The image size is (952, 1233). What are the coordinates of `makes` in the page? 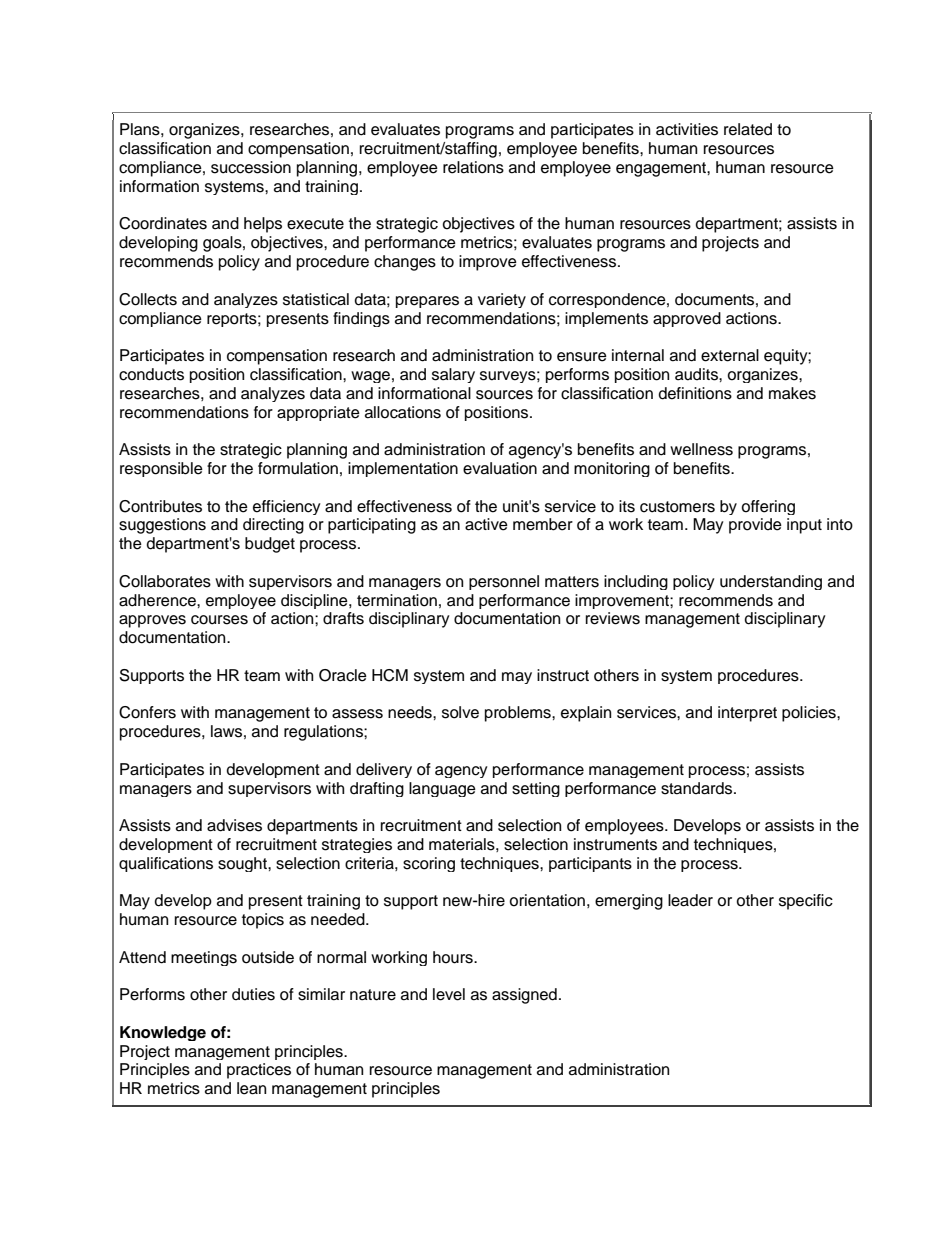 It's located at (792, 393).
